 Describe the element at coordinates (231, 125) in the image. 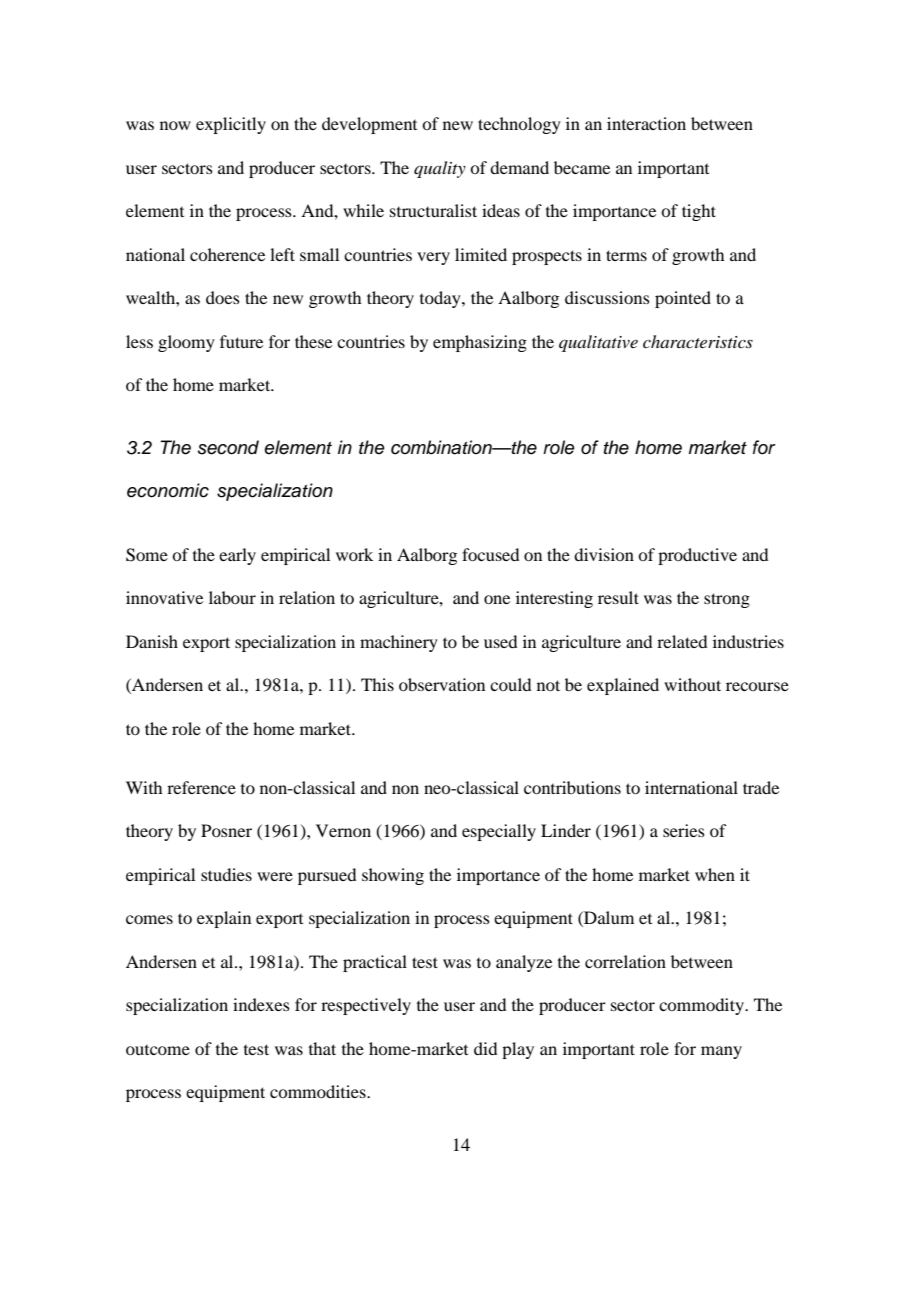

I see `explicitly` at that location.
